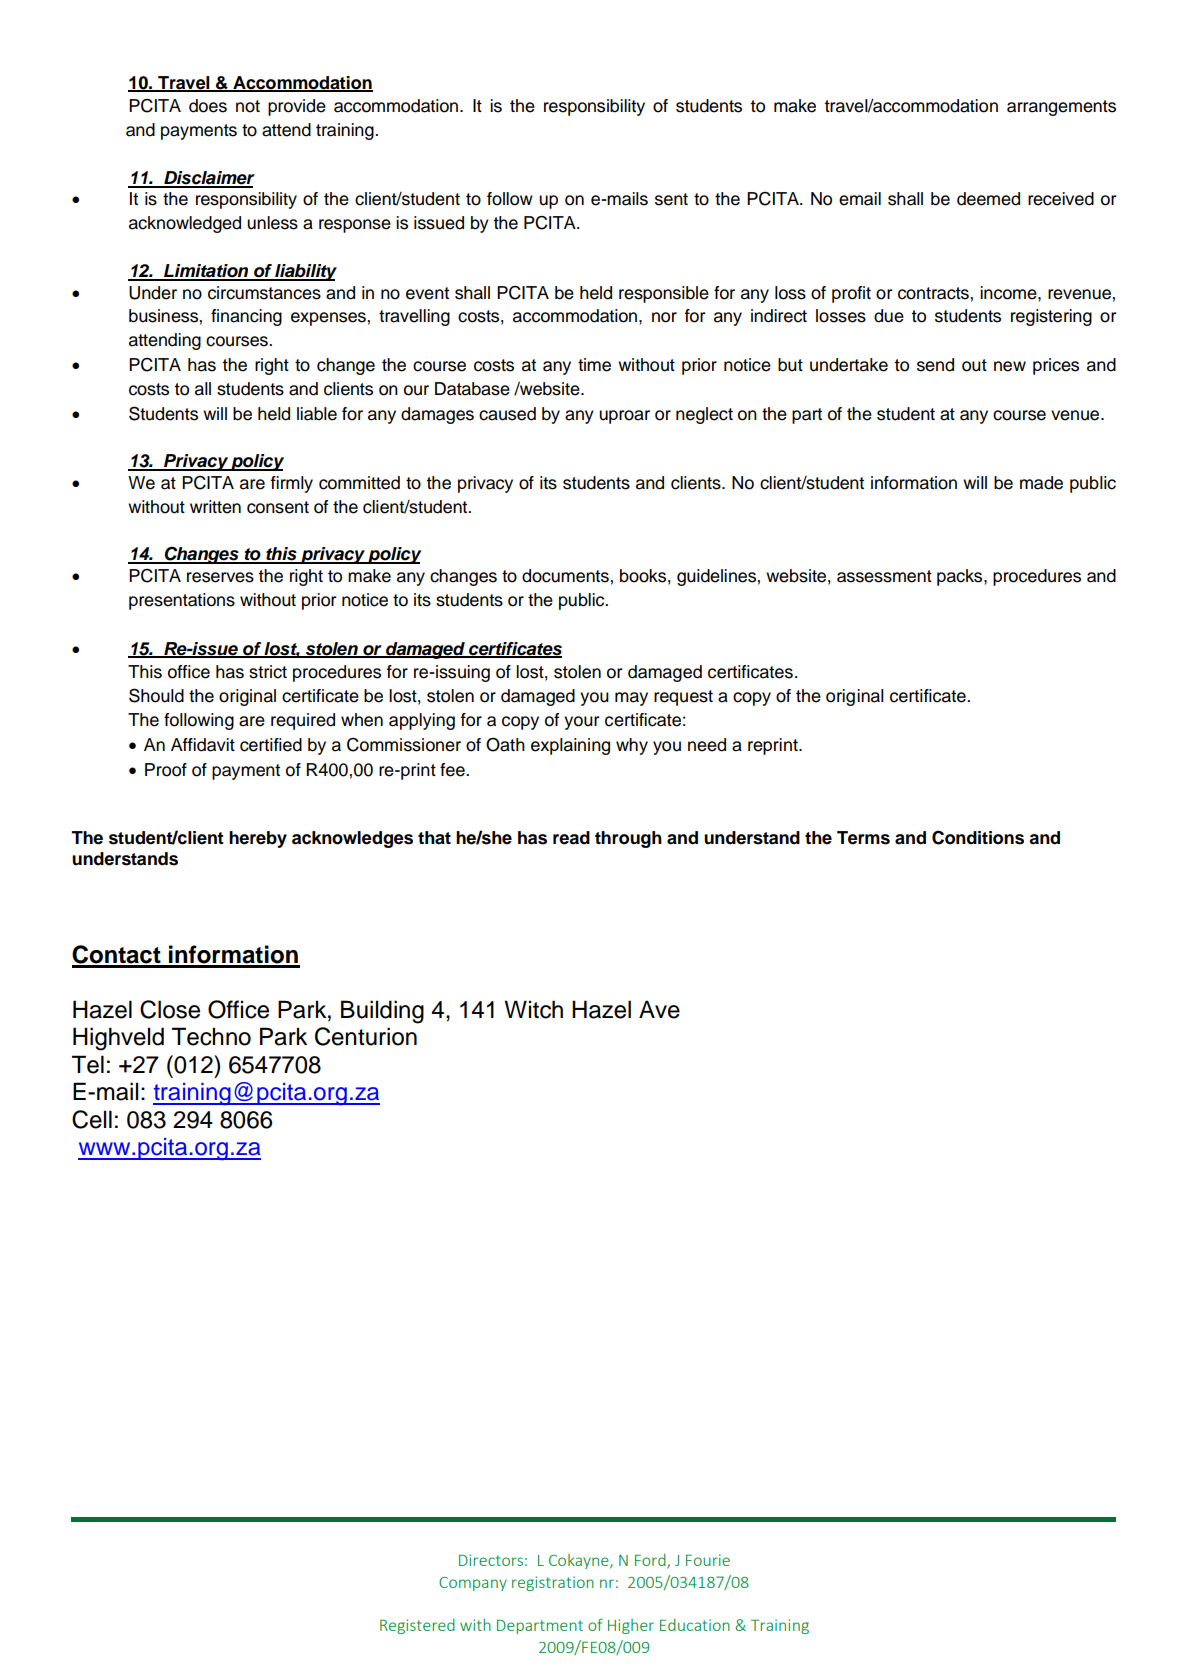 The image size is (1188, 1679). I want to click on Conditions, so click(978, 837).
